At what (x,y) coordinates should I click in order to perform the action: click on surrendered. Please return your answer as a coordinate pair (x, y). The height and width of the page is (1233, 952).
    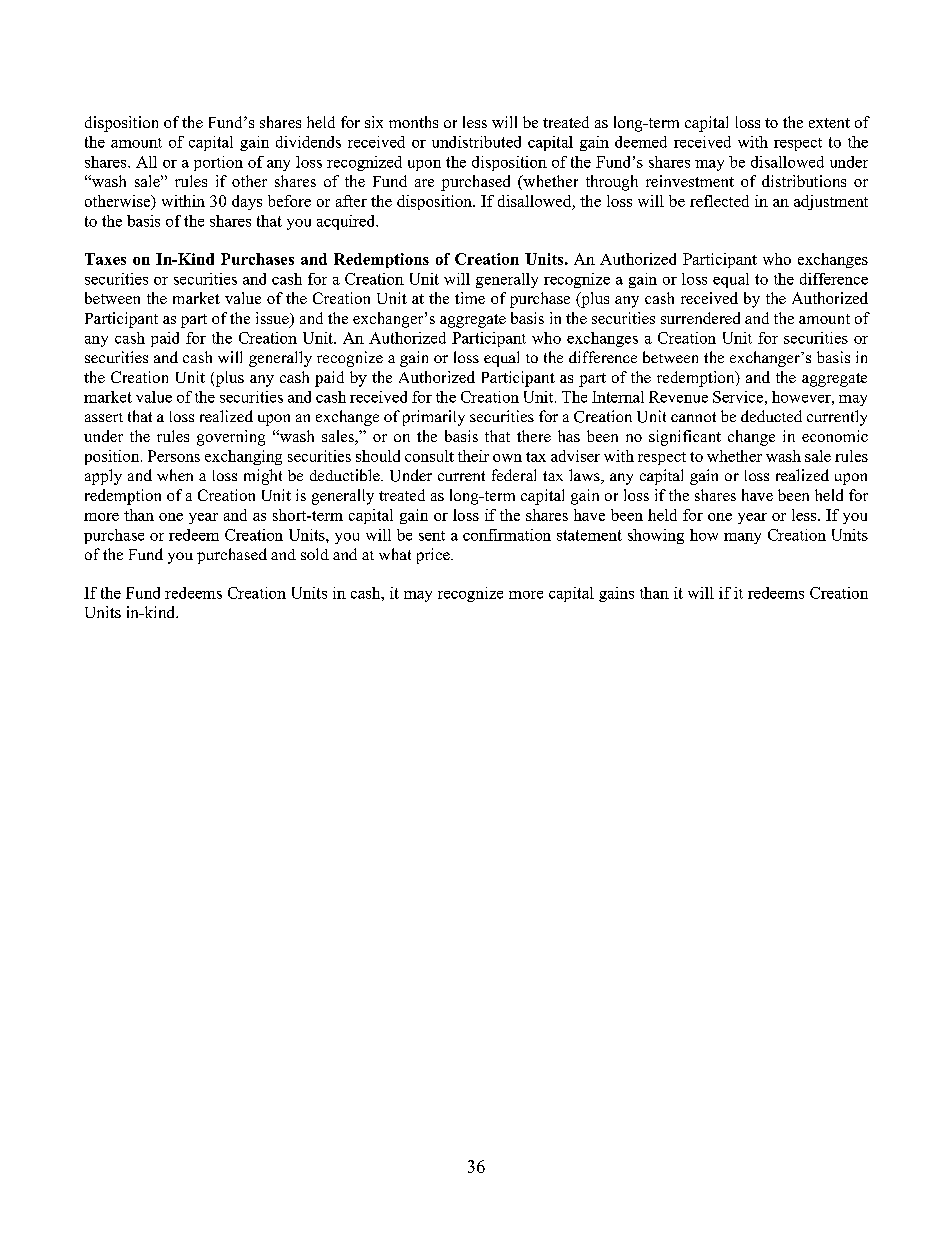
    Looking at the image, I should click on (700, 318).
